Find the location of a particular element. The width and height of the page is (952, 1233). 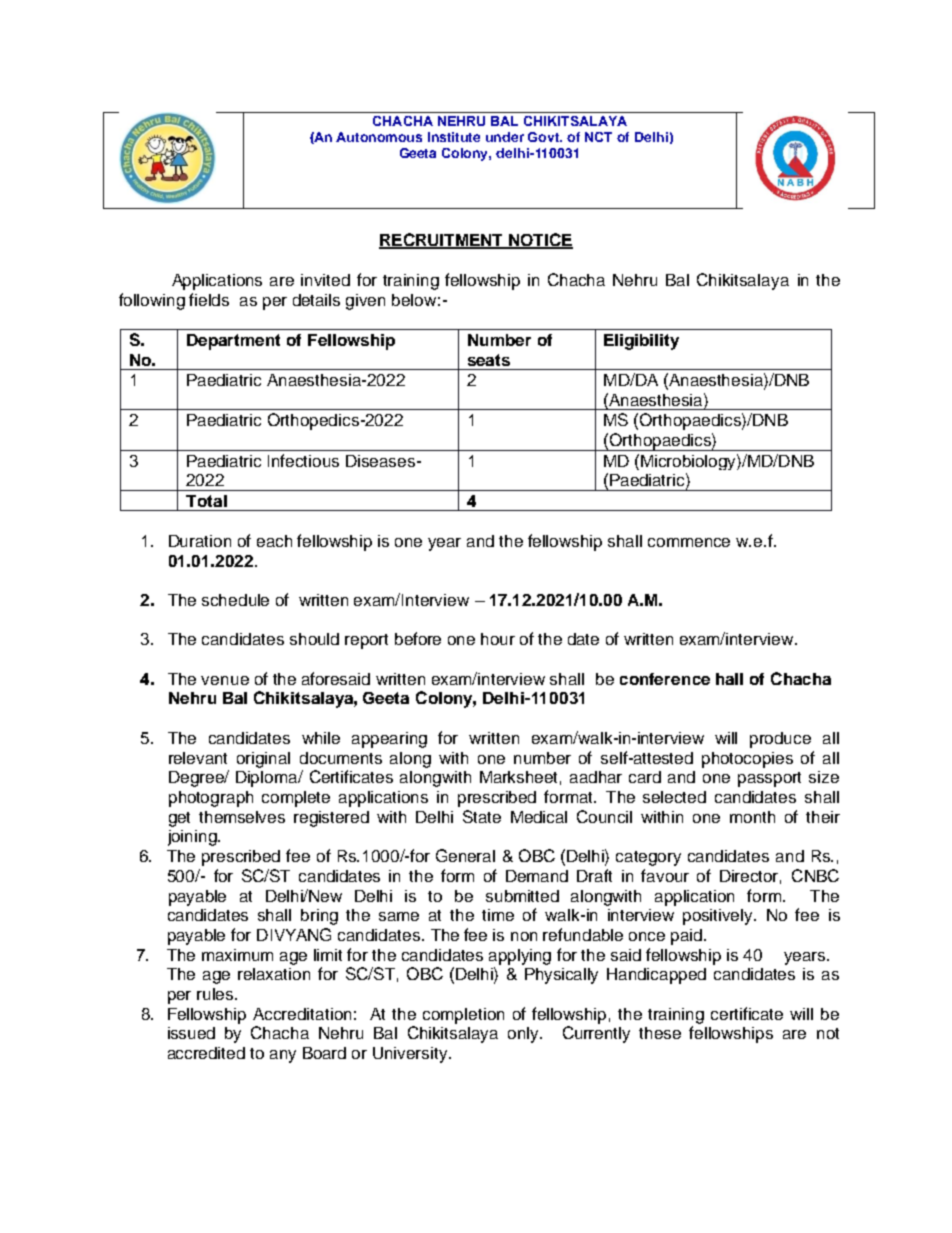

Autonomous is located at coordinates (379, 137).
